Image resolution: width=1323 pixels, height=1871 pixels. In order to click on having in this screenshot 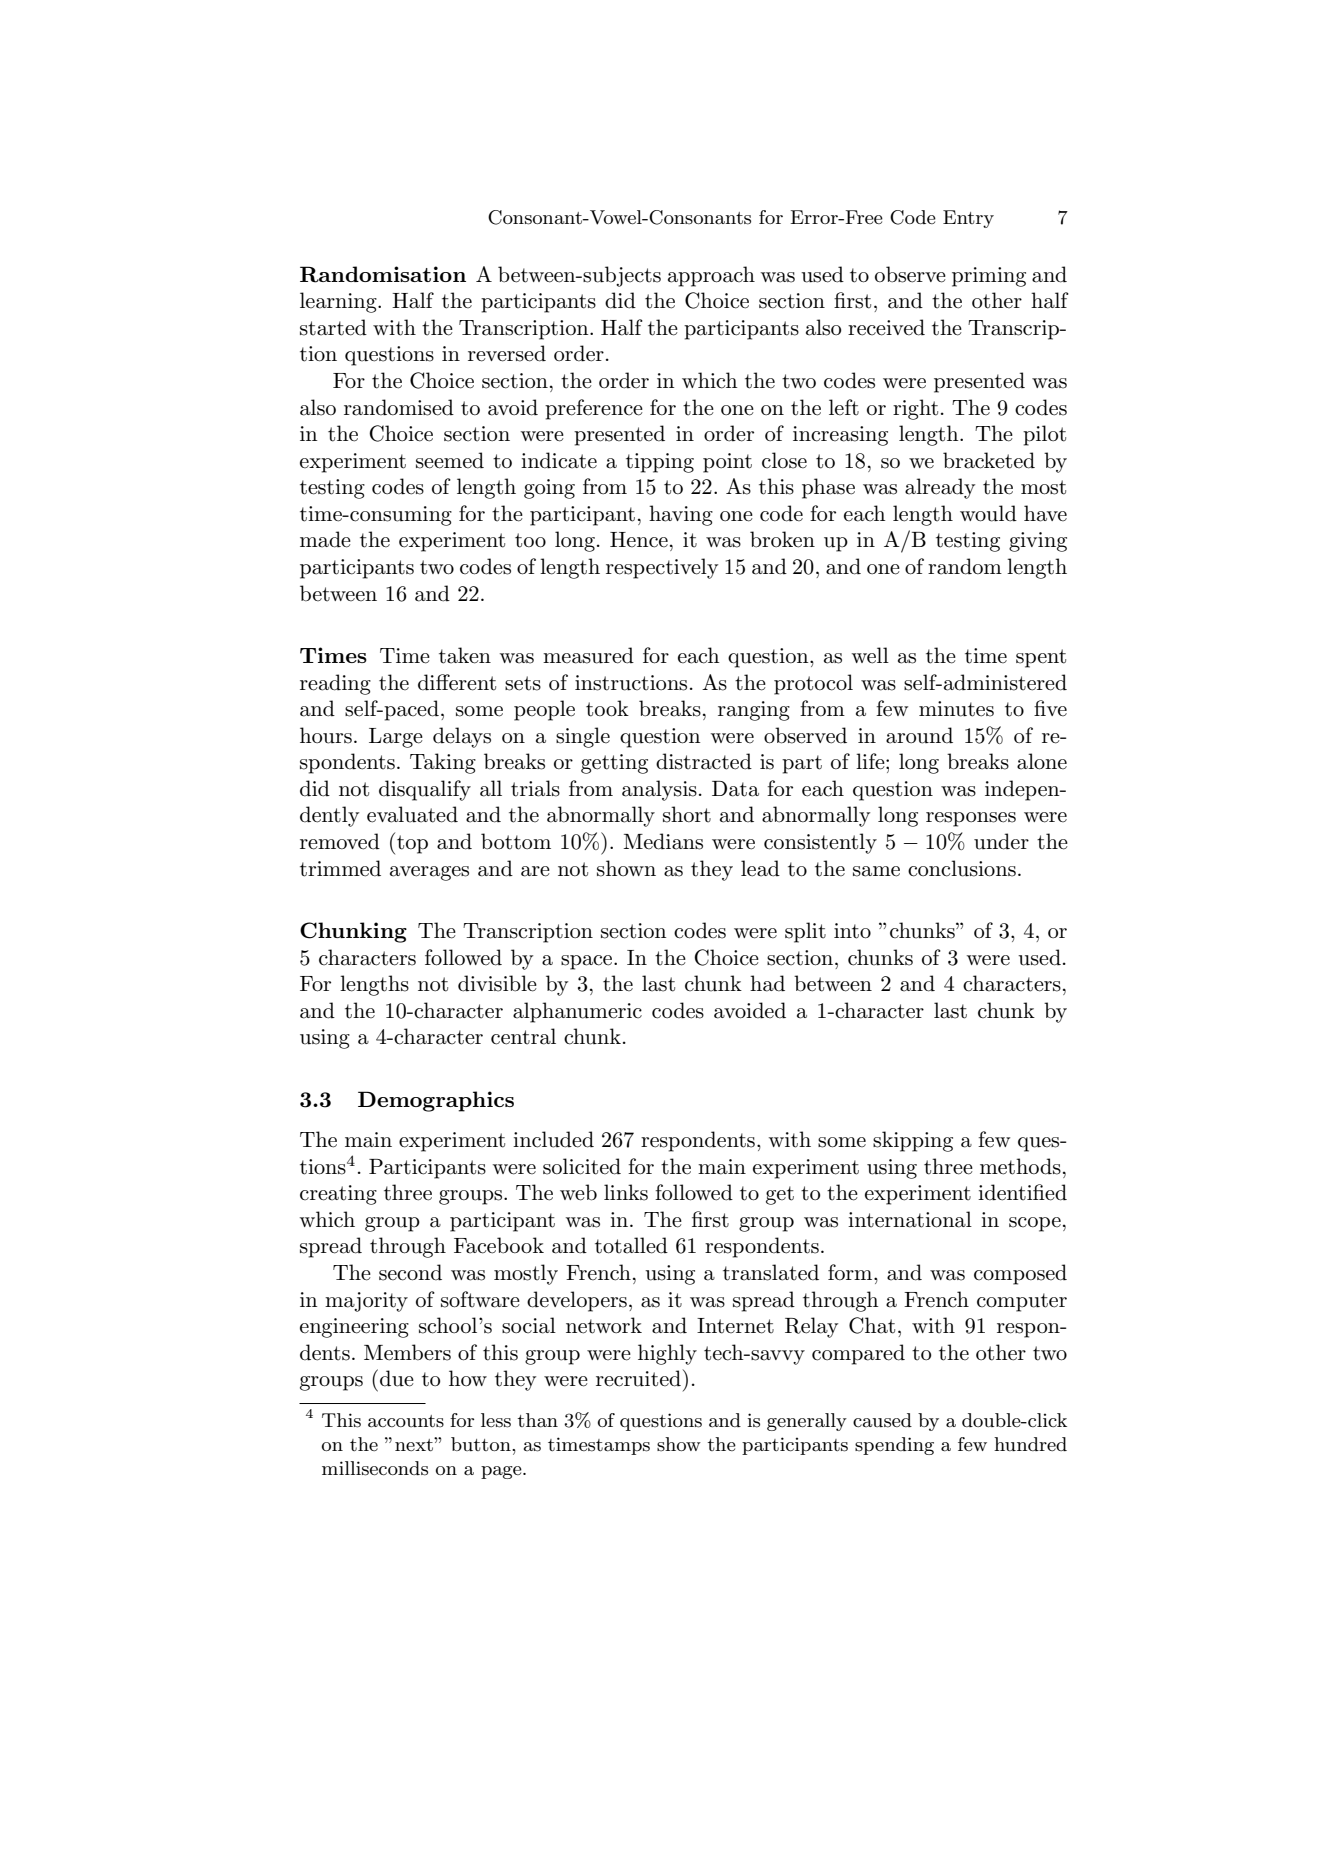, I will do `click(681, 515)`.
